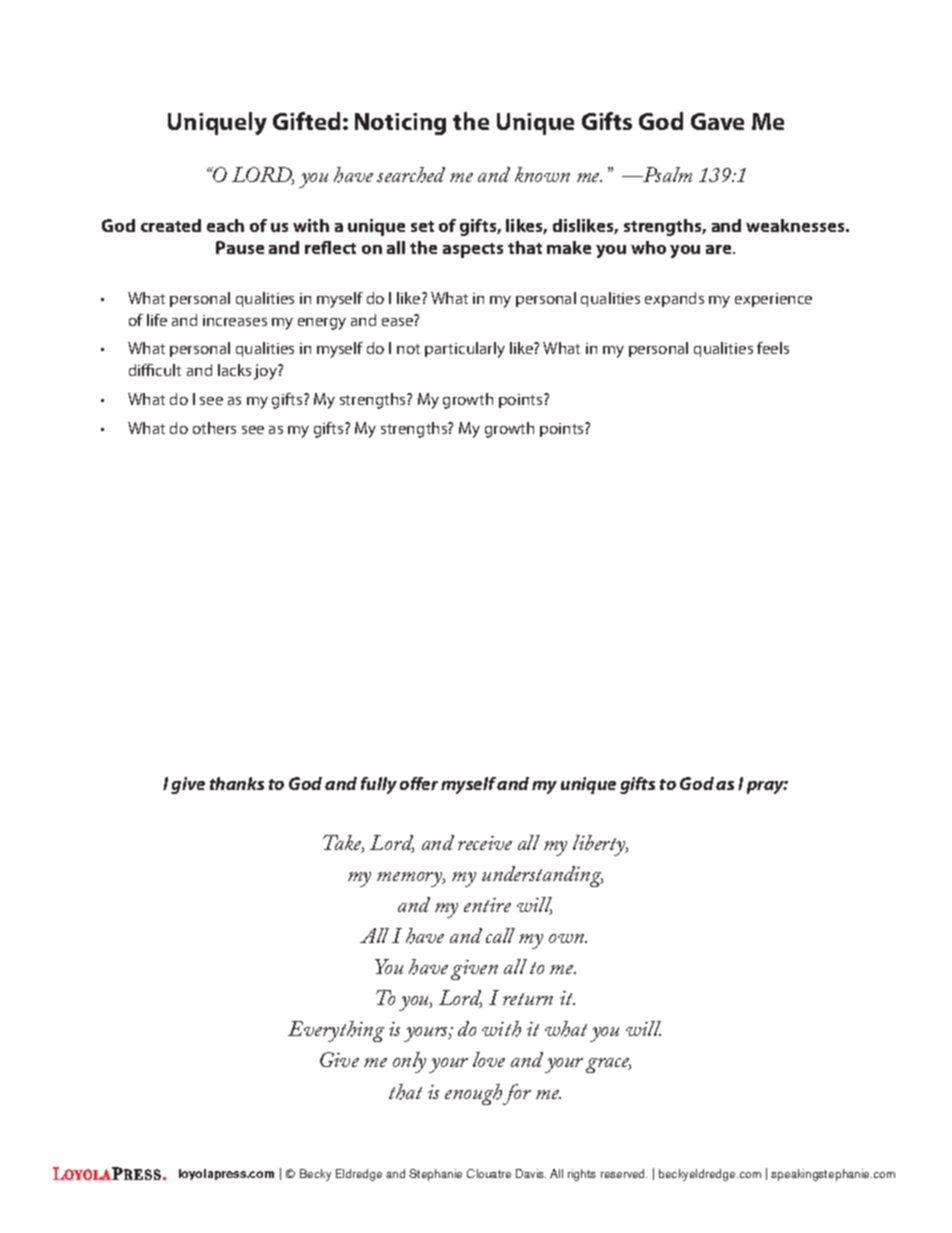 Image resolution: width=952 pixels, height=1233 pixels. Describe the element at coordinates (214, 428) in the document. I see `others` at that location.
